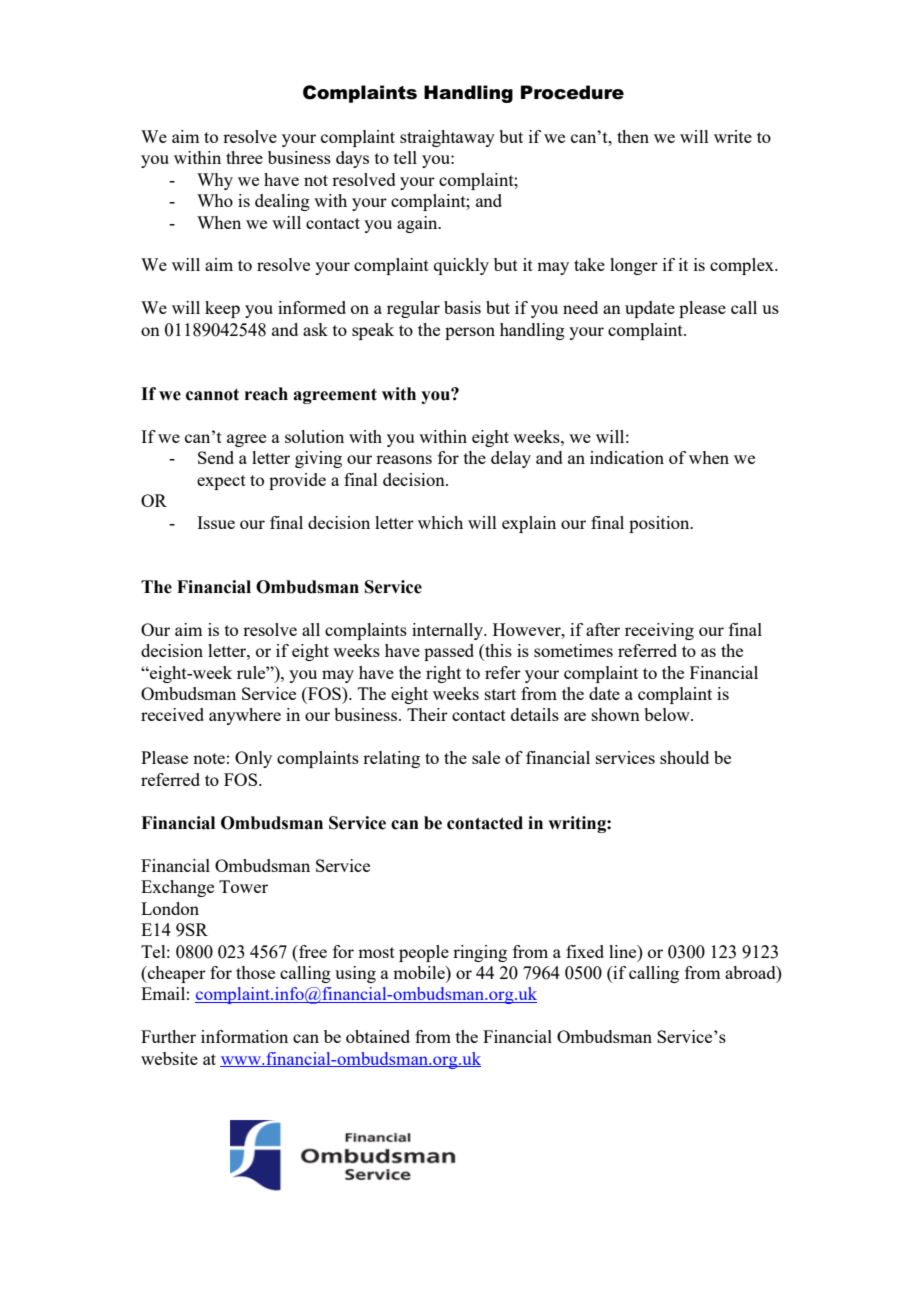 This screenshot has height=1308, width=924. Describe the element at coordinates (168, 1036) in the screenshot. I see `Further` at that location.
